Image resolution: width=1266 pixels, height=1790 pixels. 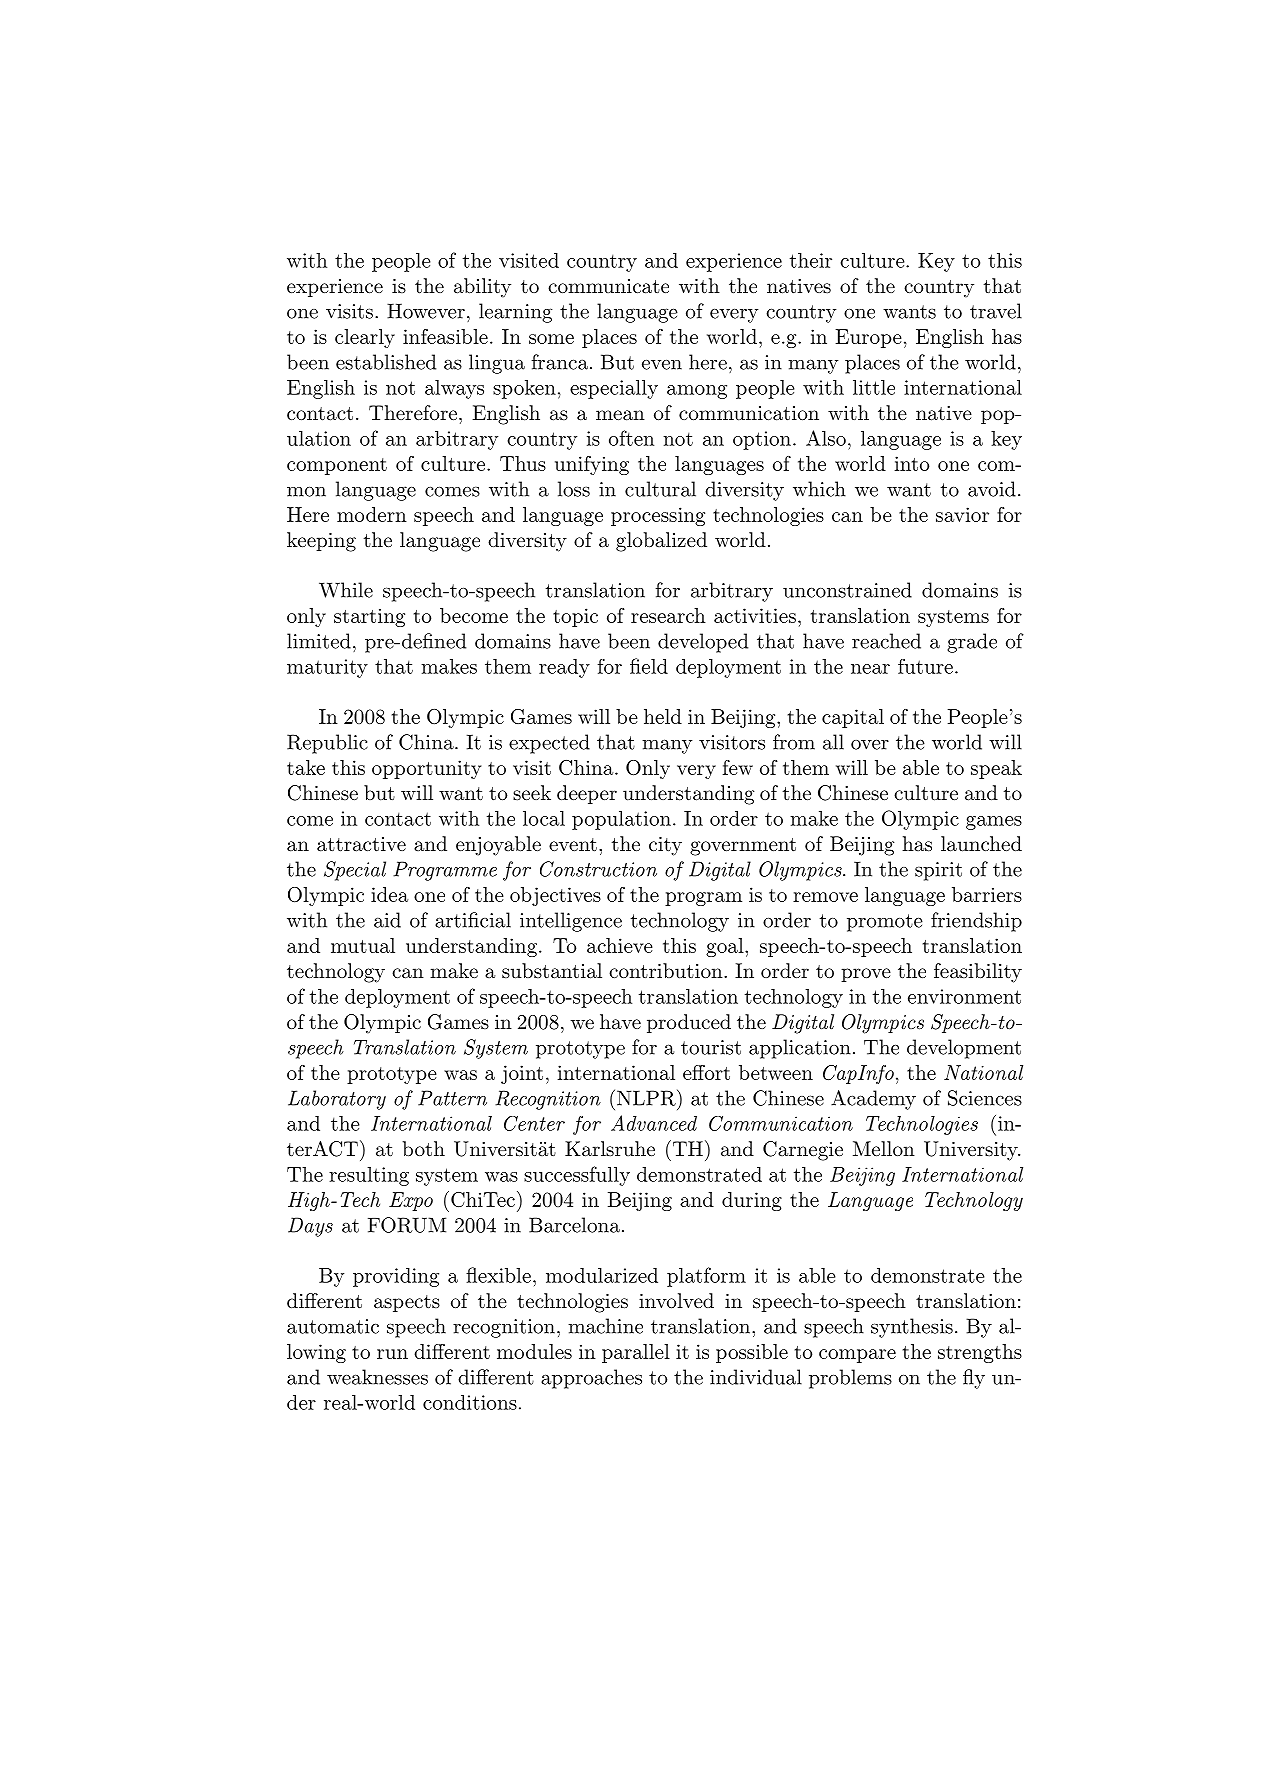 What do you see at coordinates (608, 286) in the screenshot?
I see `communicate` at bounding box center [608, 286].
